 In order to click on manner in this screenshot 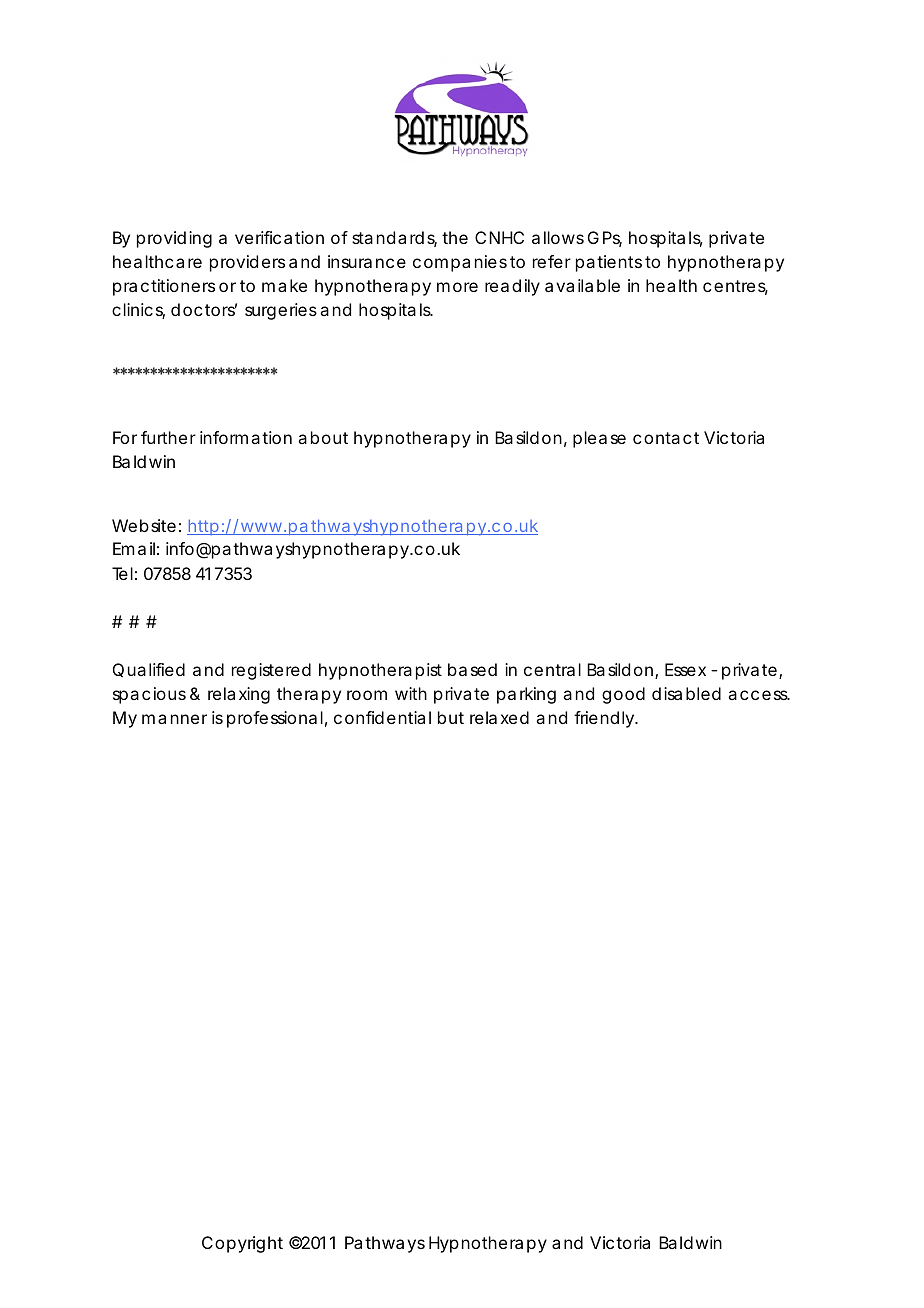, I will do `click(174, 719)`.
